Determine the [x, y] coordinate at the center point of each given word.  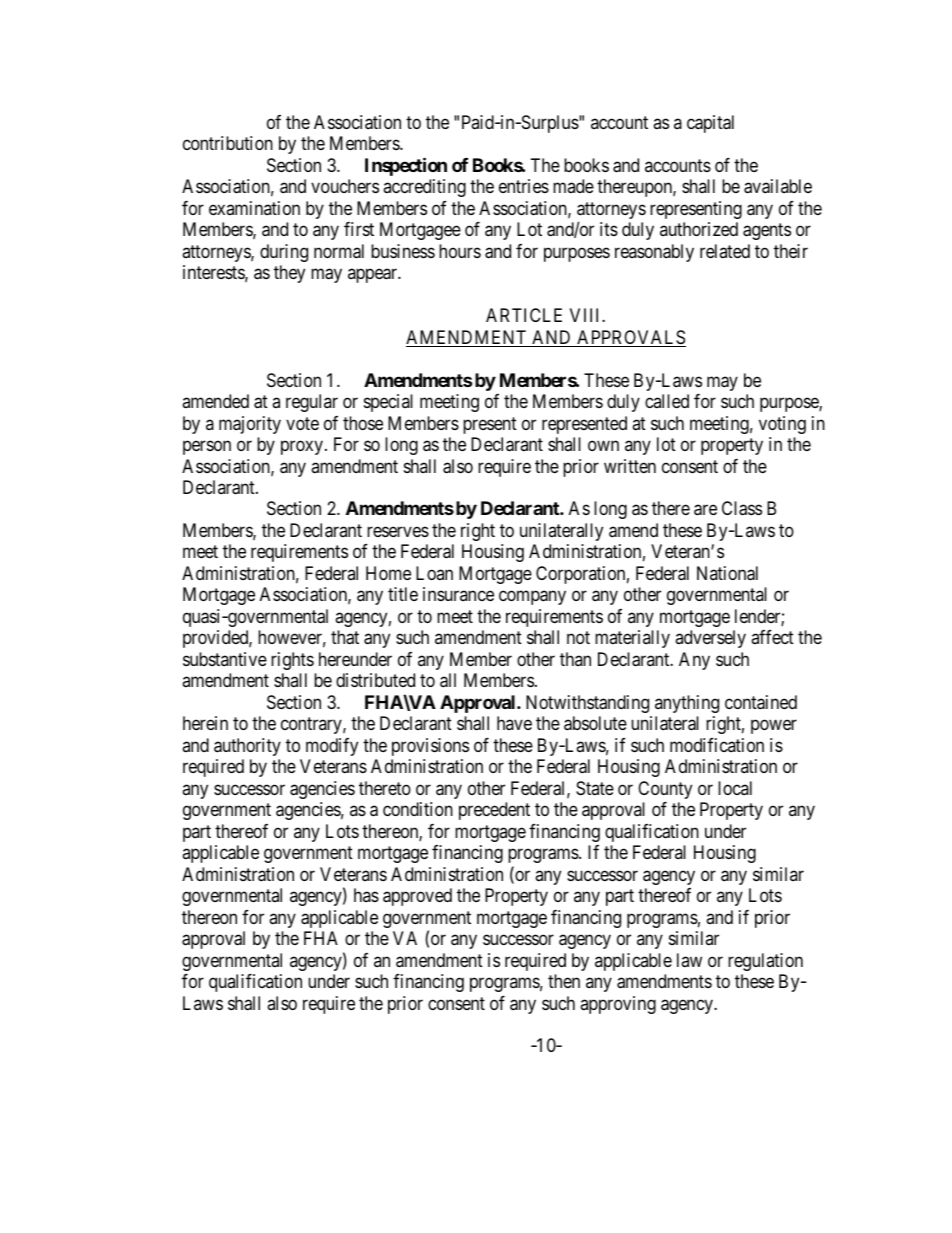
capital [710, 124]
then [564, 981]
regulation [765, 962]
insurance [458, 594]
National [727, 573]
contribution [228, 143]
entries [524, 186]
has [366, 895]
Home [388, 573]
